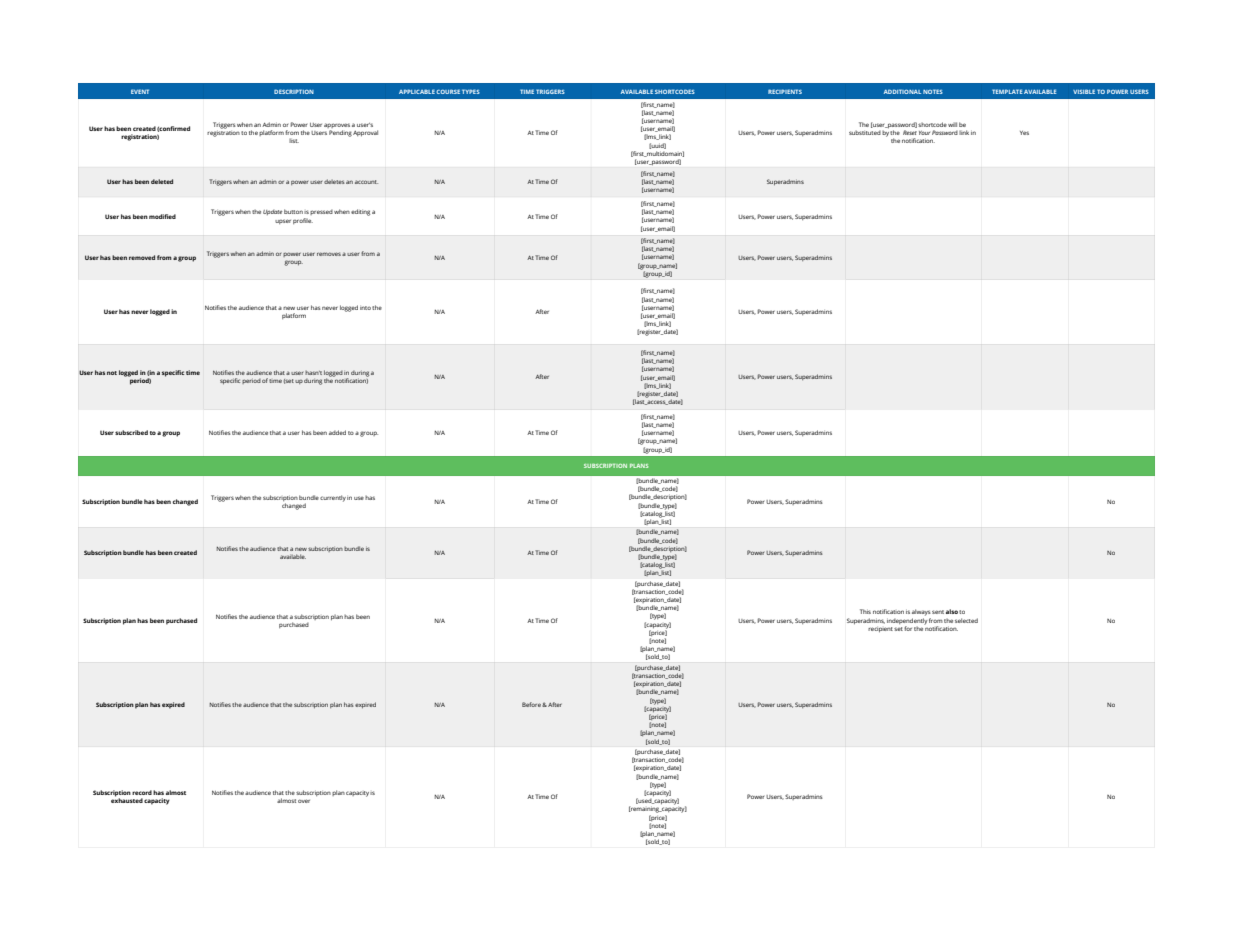  What do you see at coordinates (924, 133) in the screenshot?
I see `Your` at bounding box center [924, 133].
